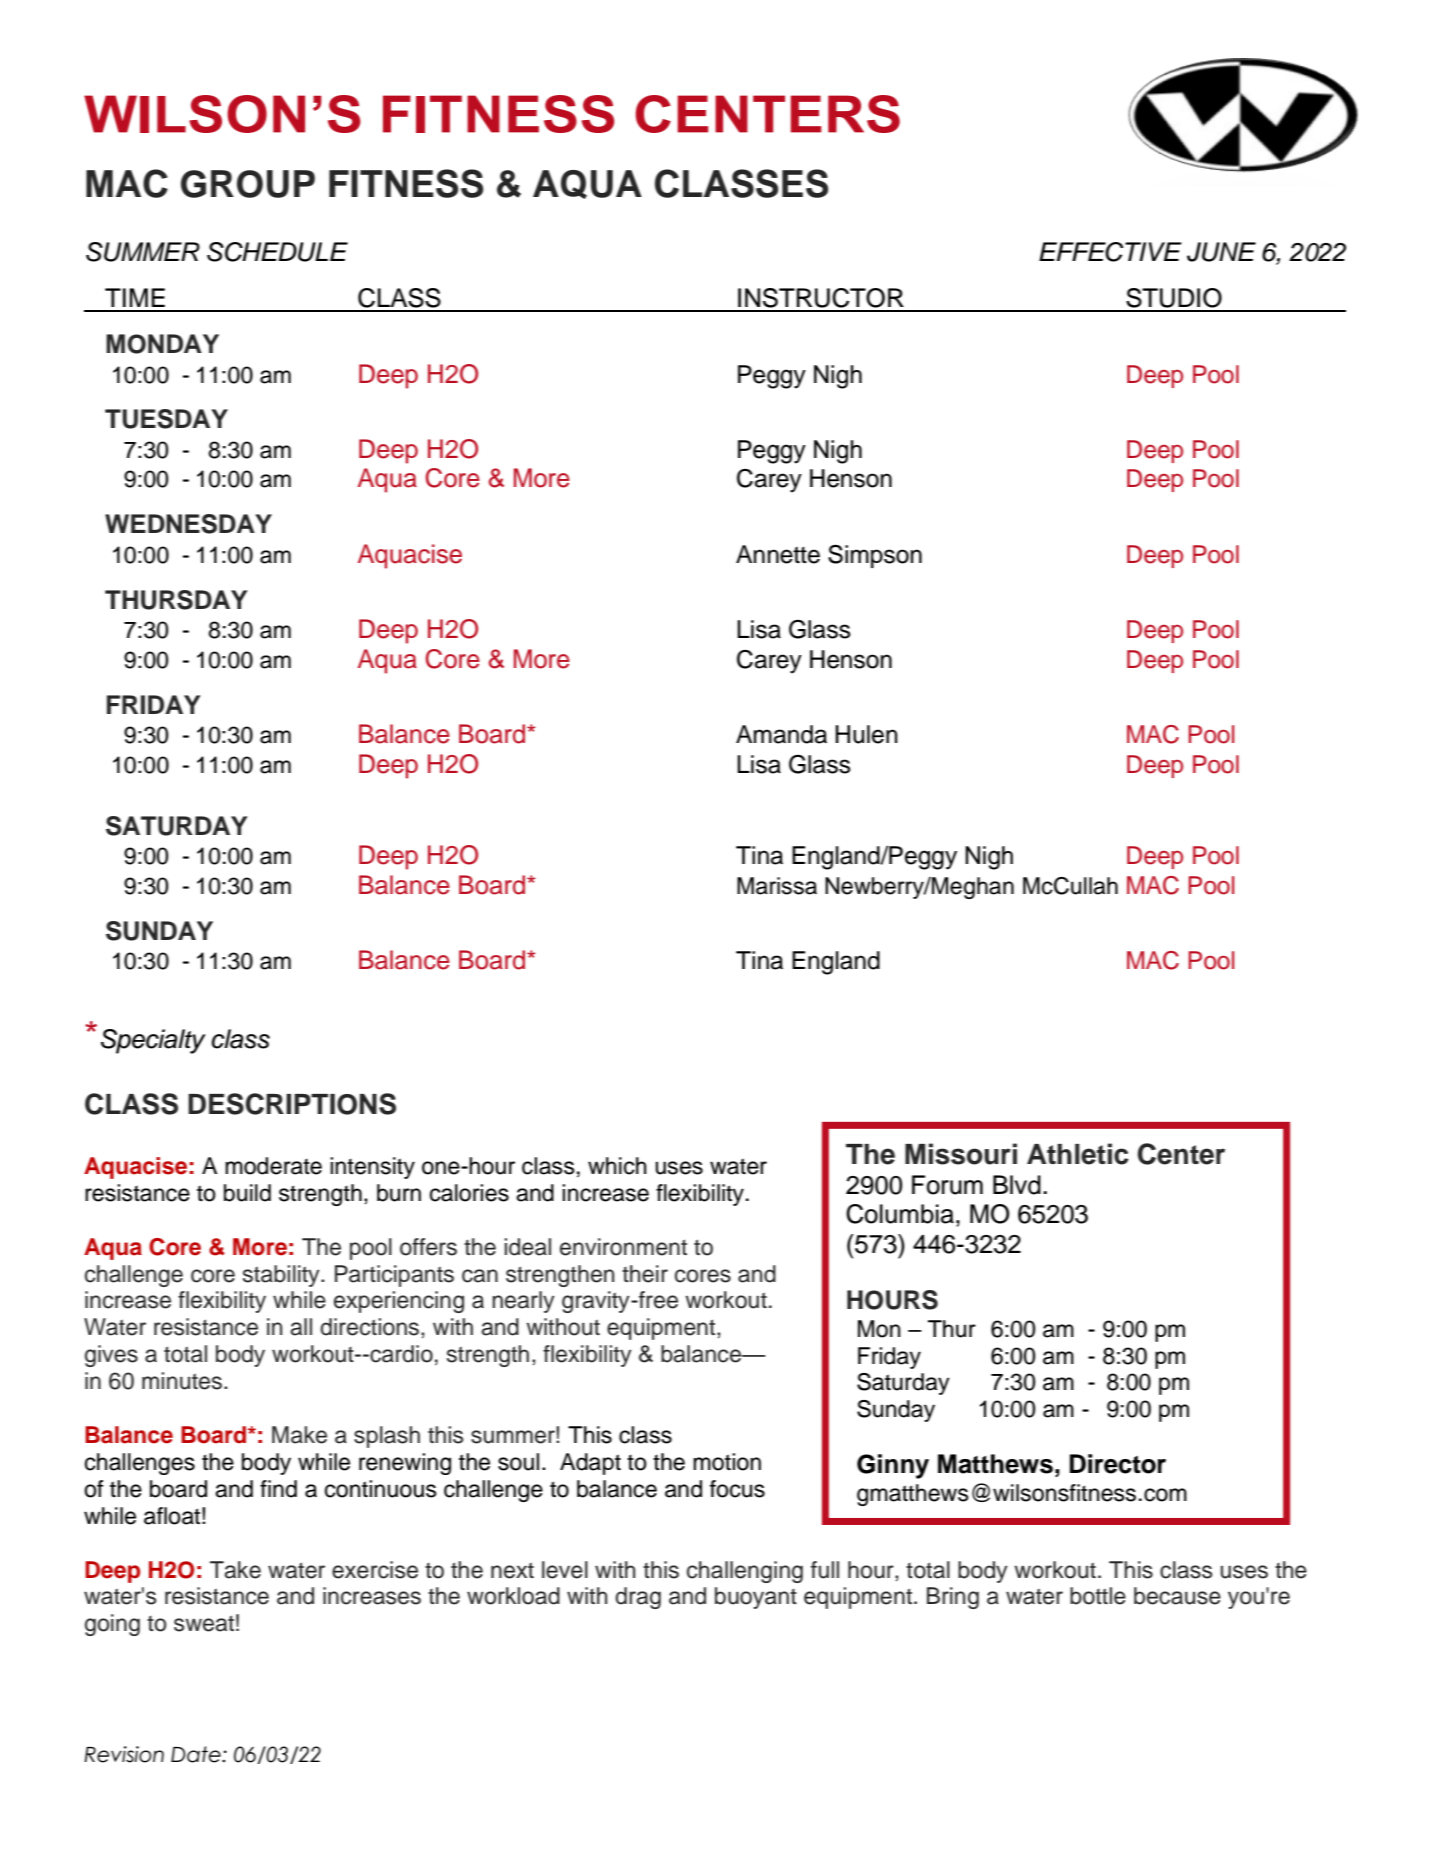 Image resolution: width=1430 pixels, height=1851 pixels. What do you see at coordinates (1098, 1596) in the screenshot?
I see `bottle` at bounding box center [1098, 1596].
